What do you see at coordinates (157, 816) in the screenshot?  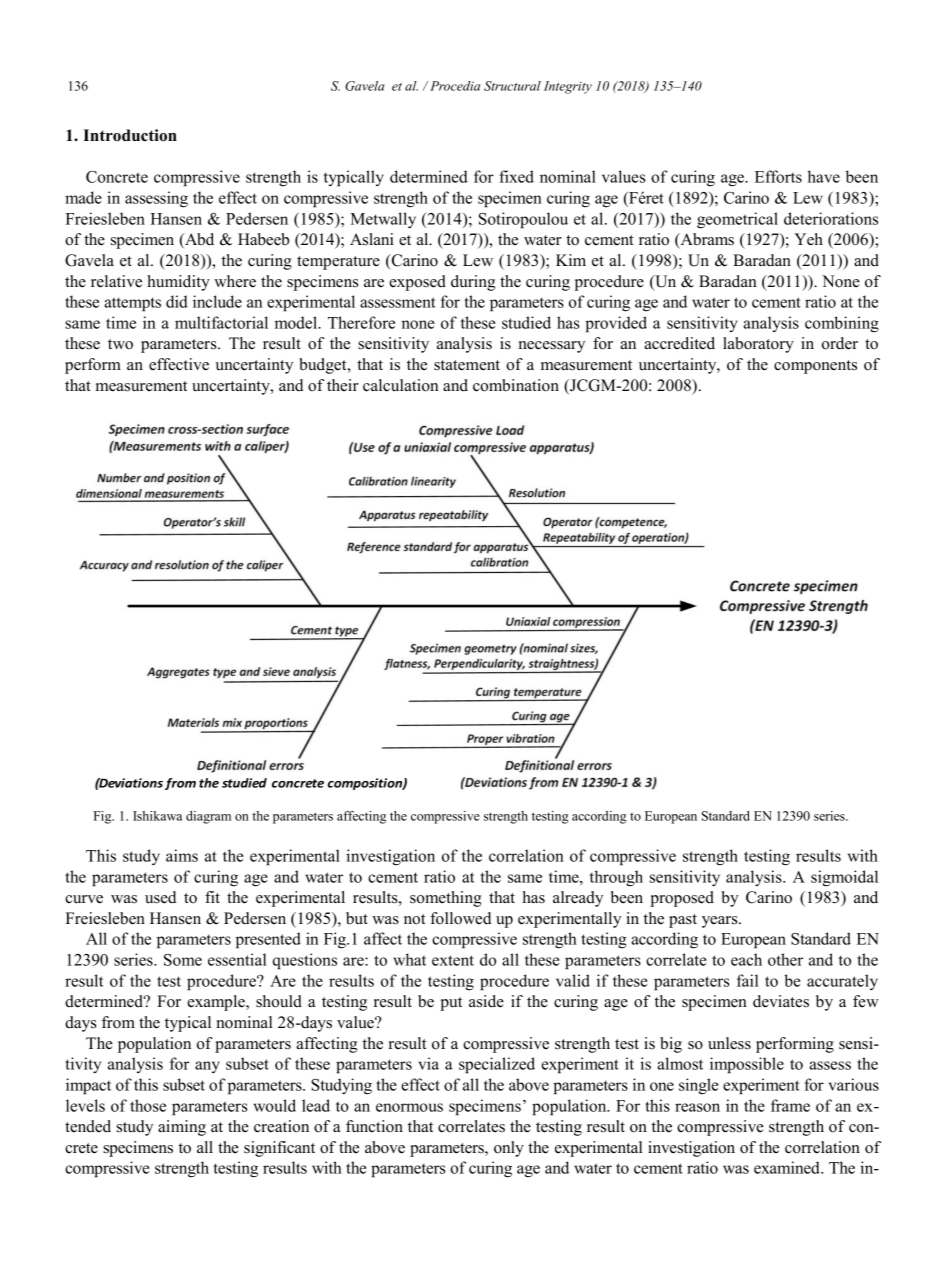 I see `Ishikawa` at bounding box center [157, 816].
